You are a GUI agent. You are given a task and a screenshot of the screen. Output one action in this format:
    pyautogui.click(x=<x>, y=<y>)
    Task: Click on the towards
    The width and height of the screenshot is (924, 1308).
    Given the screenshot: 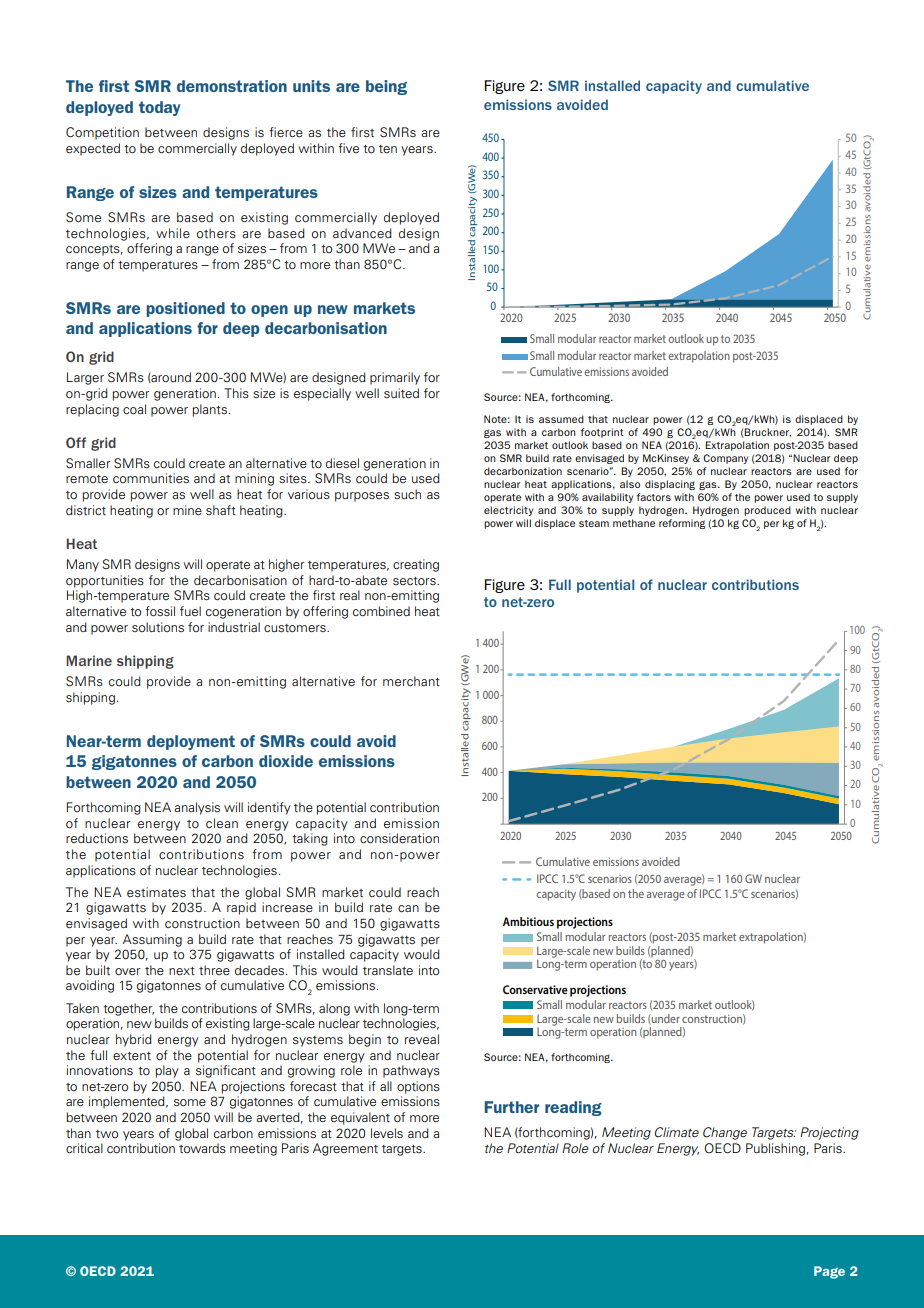 What is the action you would take?
    pyautogui.click(x=202, y=1148)
